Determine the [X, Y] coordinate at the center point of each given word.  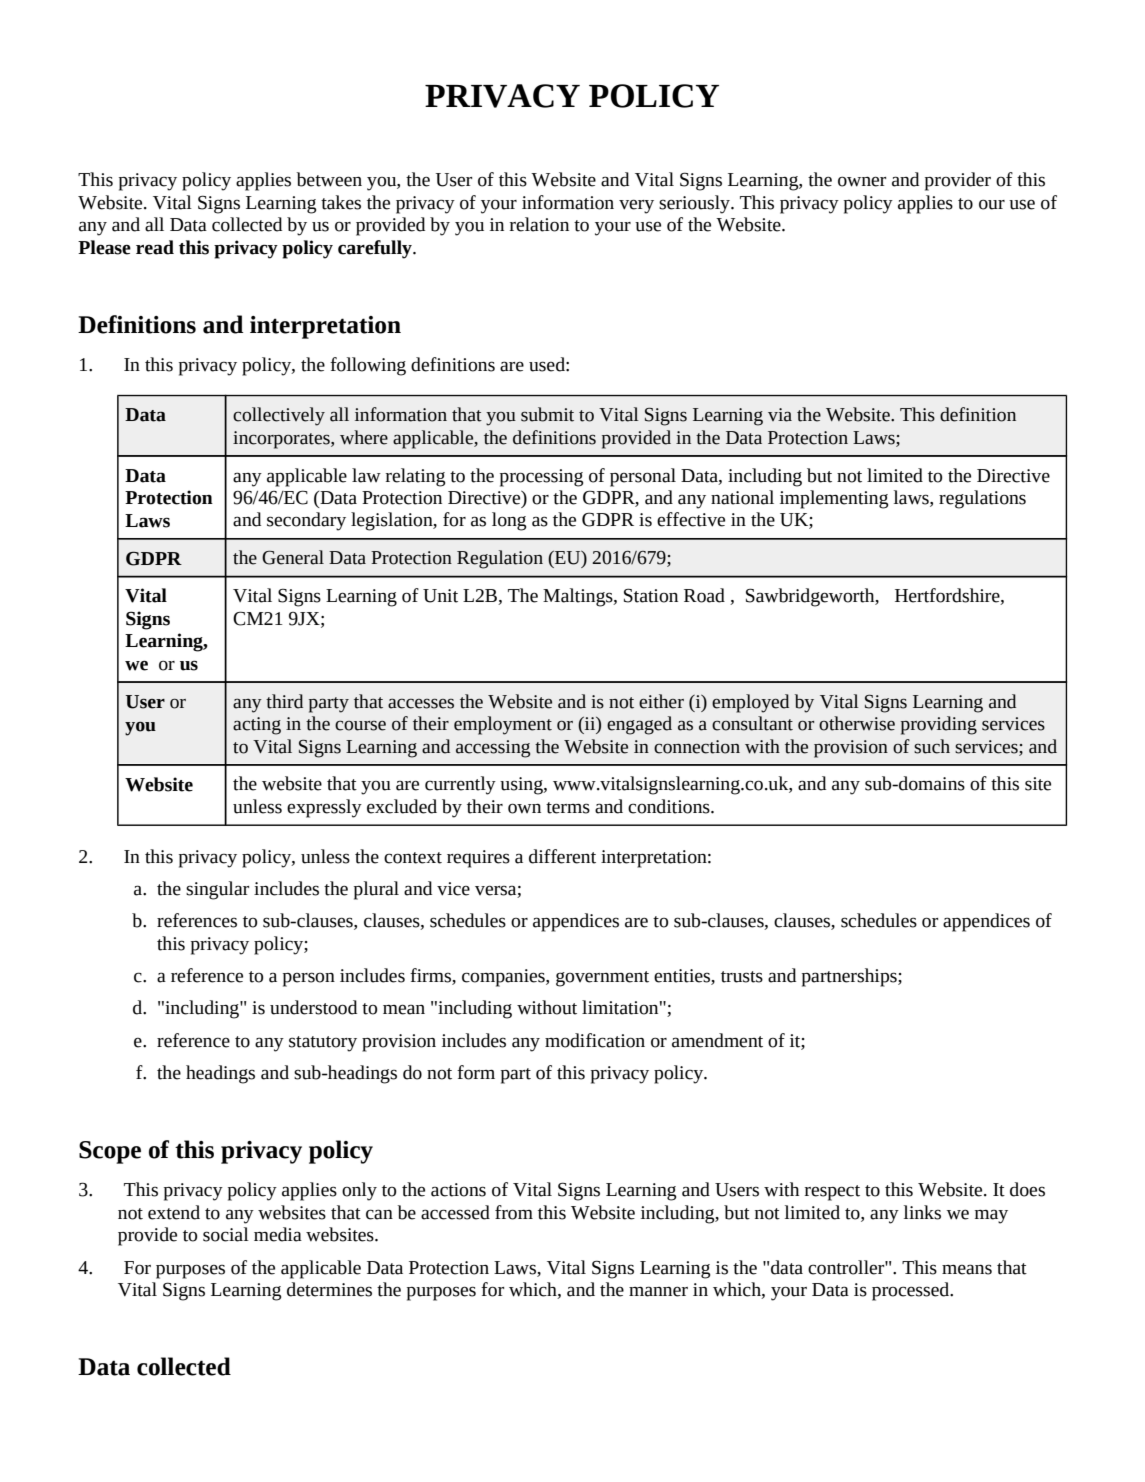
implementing [834, 499]
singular [217, 890]
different [562, 856]
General [293, 557]
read [155, 247]
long [509, 521]
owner [862, 181]
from [514, 1212]
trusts [742, 977]
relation [539, 224]
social [226, 1234]
